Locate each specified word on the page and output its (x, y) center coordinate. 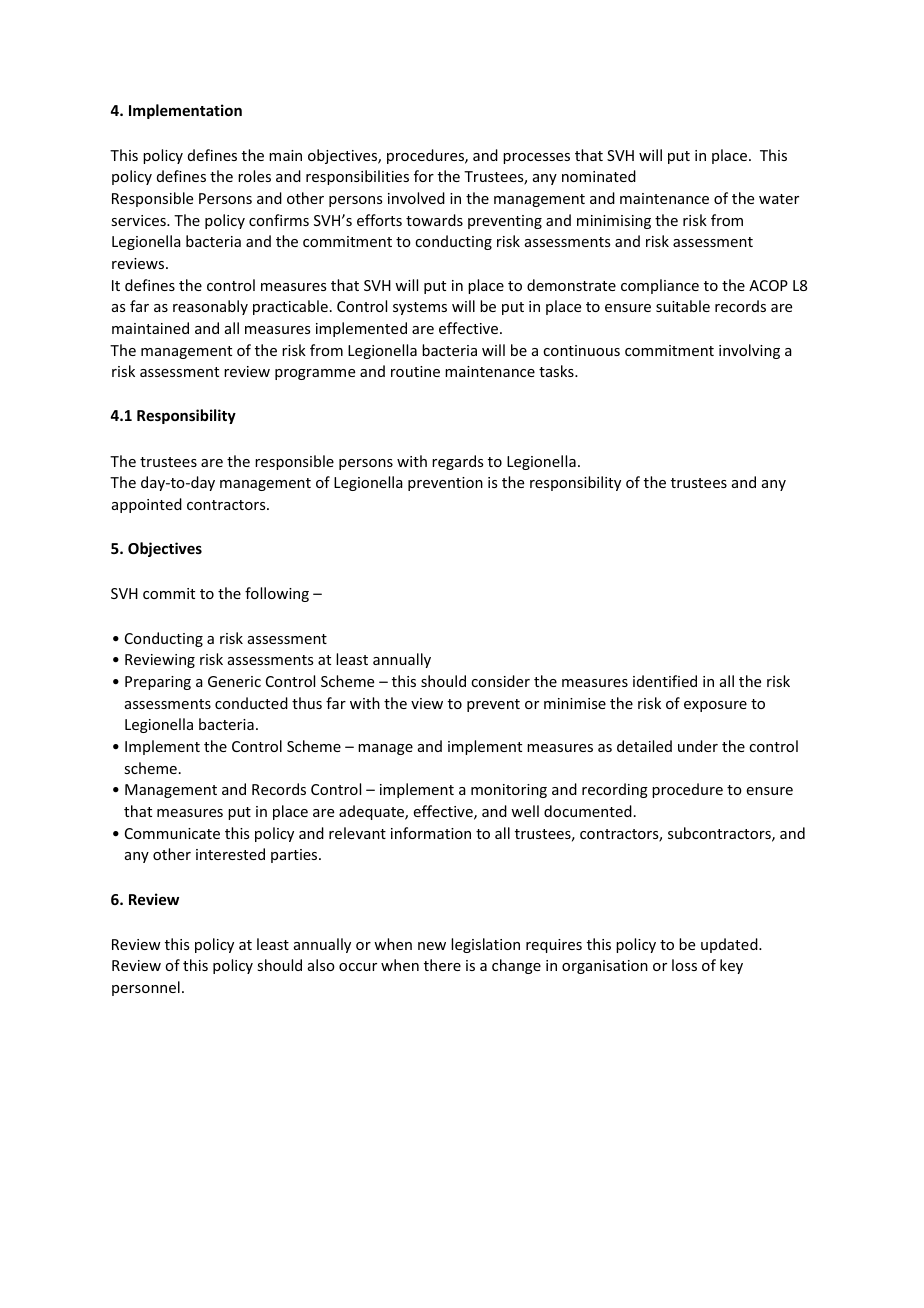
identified (665, 681)
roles (254, 176)
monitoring (509, 791)
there (442, 965)
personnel (146, 988)
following (277, 594)
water (779, 199)
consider (500, 681)
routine (415, 371)
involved (416, 198)
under (698, 746)
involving (749, 351)
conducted (251, 703)
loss (684, 965)
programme (315, 374)
